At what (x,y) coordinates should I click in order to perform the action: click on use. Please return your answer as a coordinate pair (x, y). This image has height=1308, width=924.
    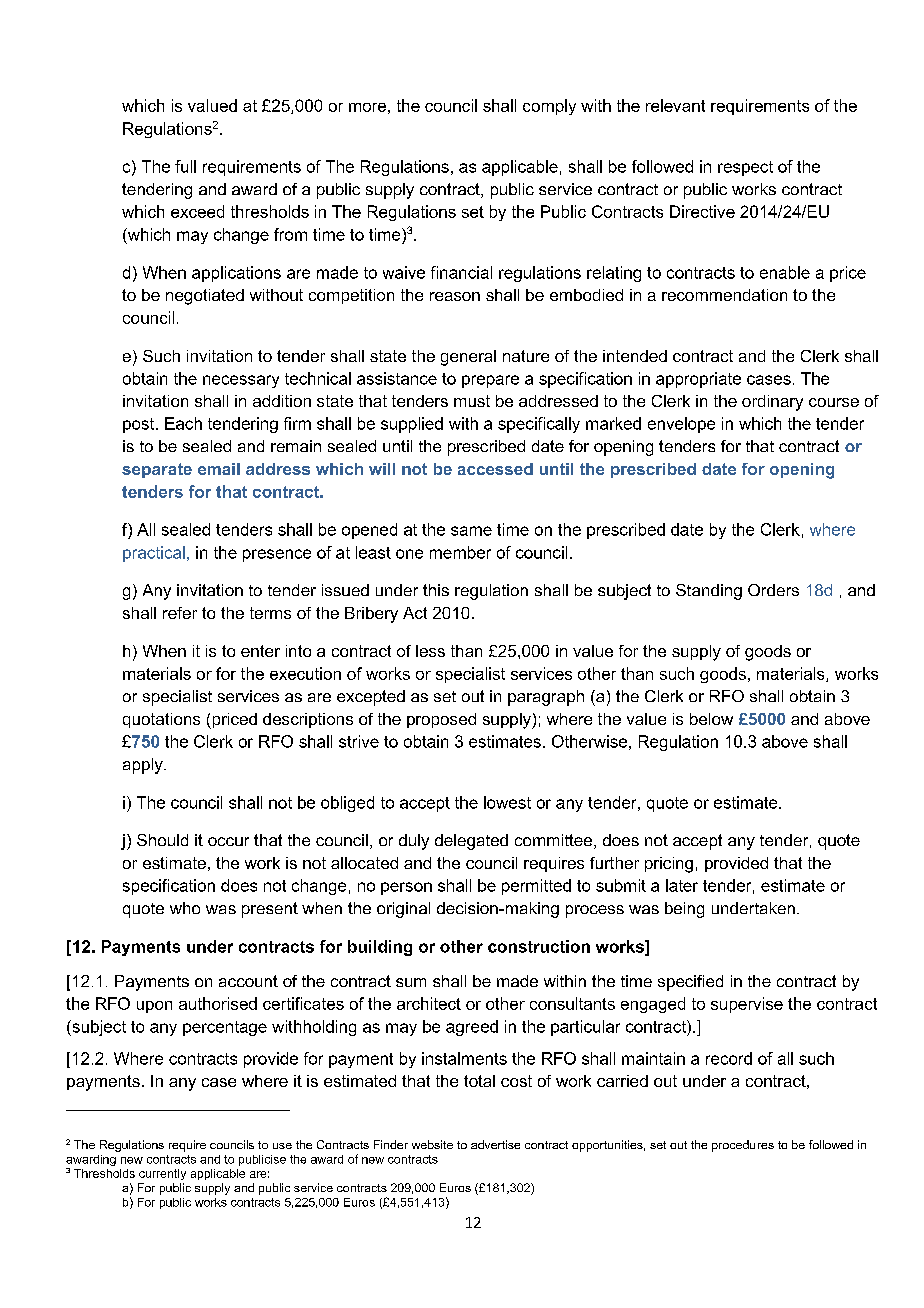
    Looking at the image, I should click on (282, 1146).
